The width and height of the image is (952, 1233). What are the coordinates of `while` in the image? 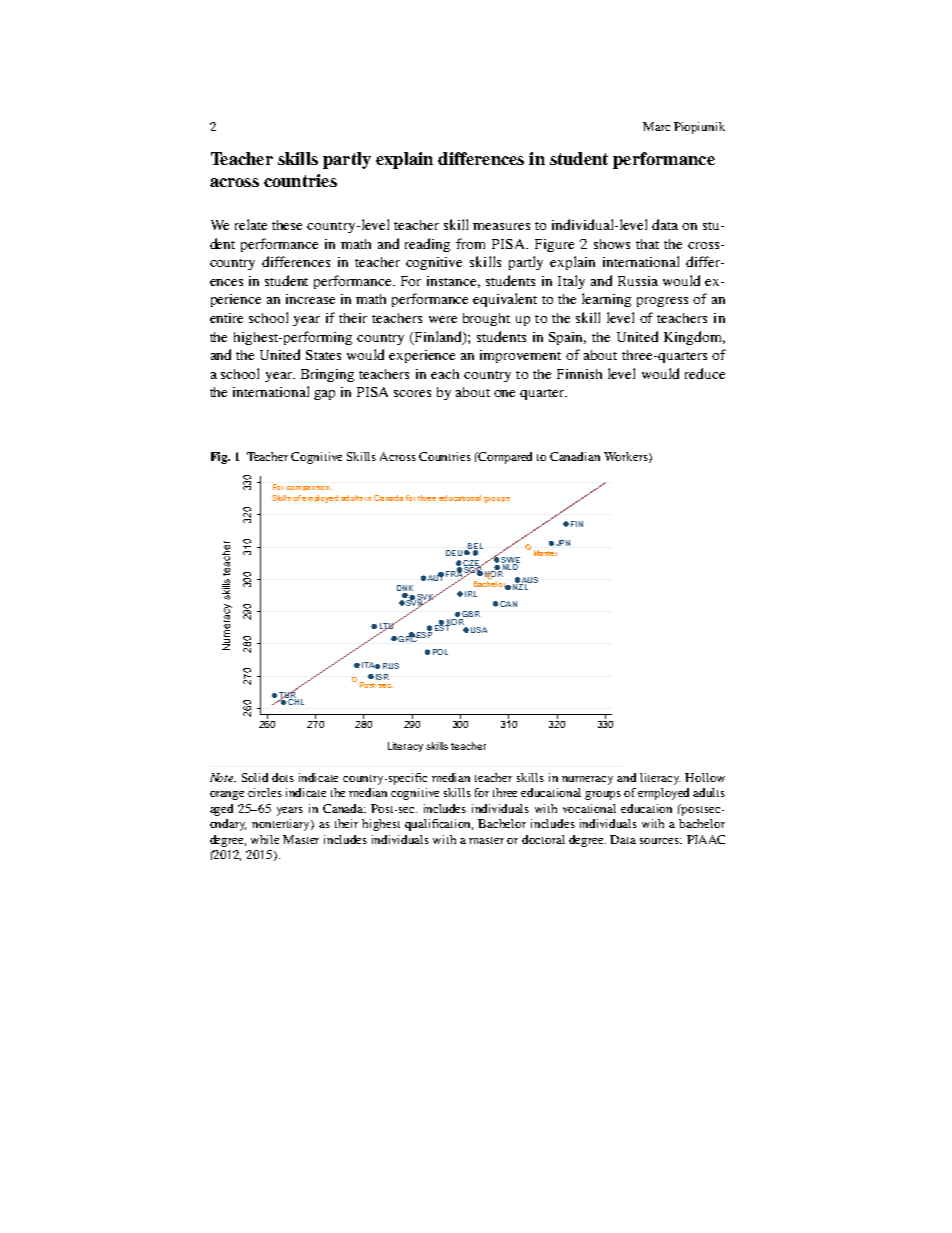 It's located at (265, 839).
